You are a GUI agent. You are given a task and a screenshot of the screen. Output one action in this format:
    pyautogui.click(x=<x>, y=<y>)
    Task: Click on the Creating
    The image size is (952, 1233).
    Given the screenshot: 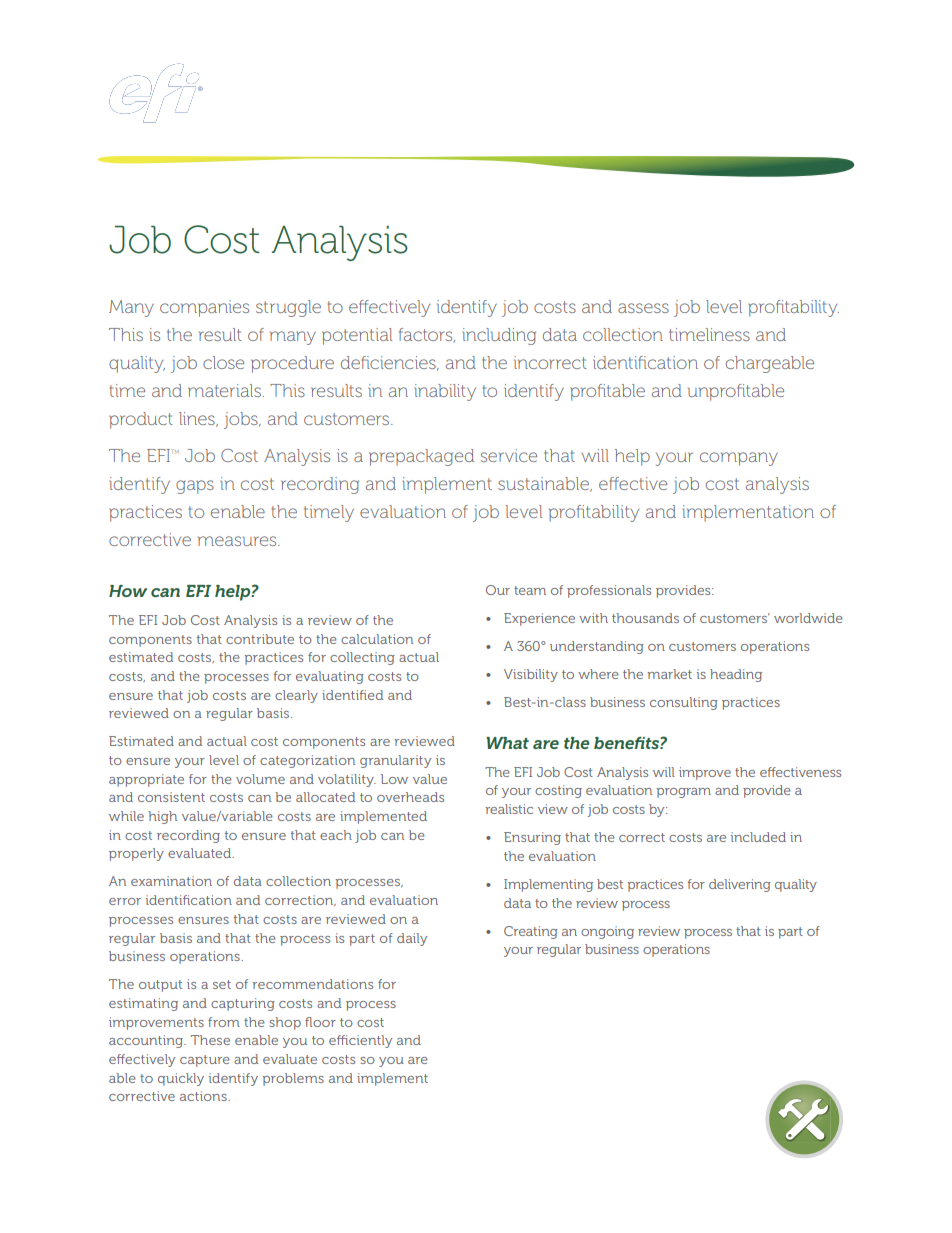 What is the action you would take?
    pyautogui.click(x=531, y=932)
